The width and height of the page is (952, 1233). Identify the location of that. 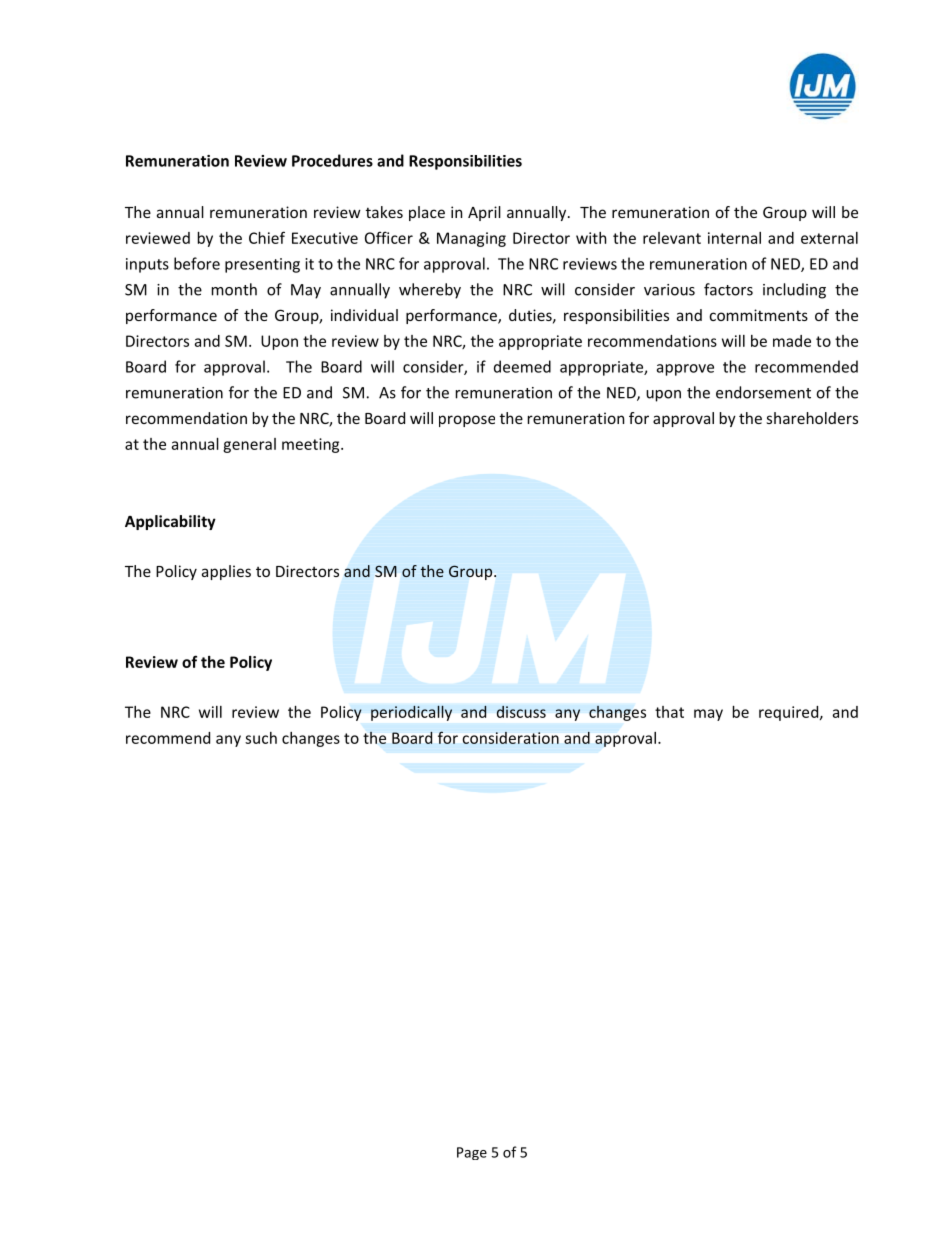
(669, 712).
